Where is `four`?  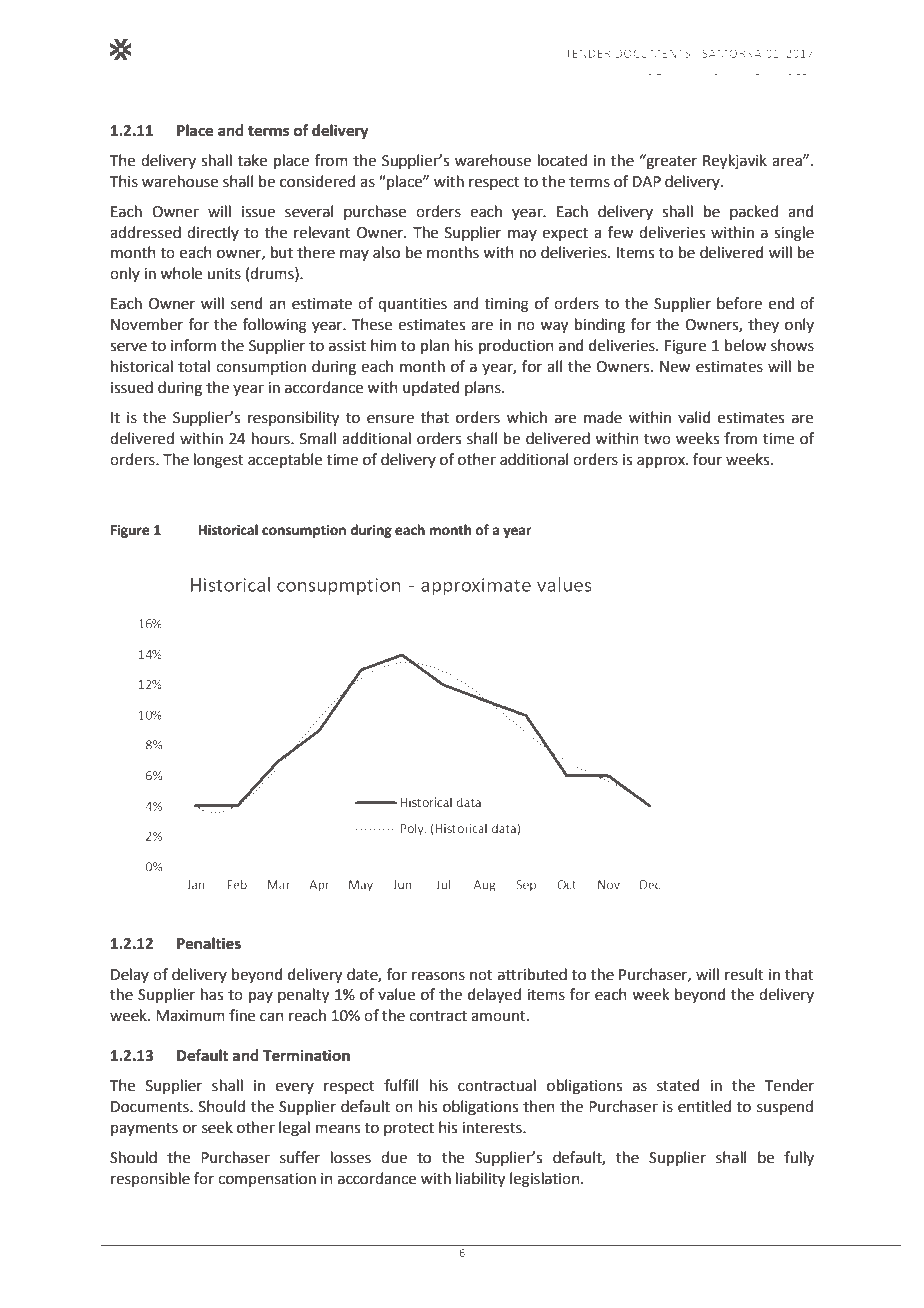
four is located at coordinates (707, 459).
